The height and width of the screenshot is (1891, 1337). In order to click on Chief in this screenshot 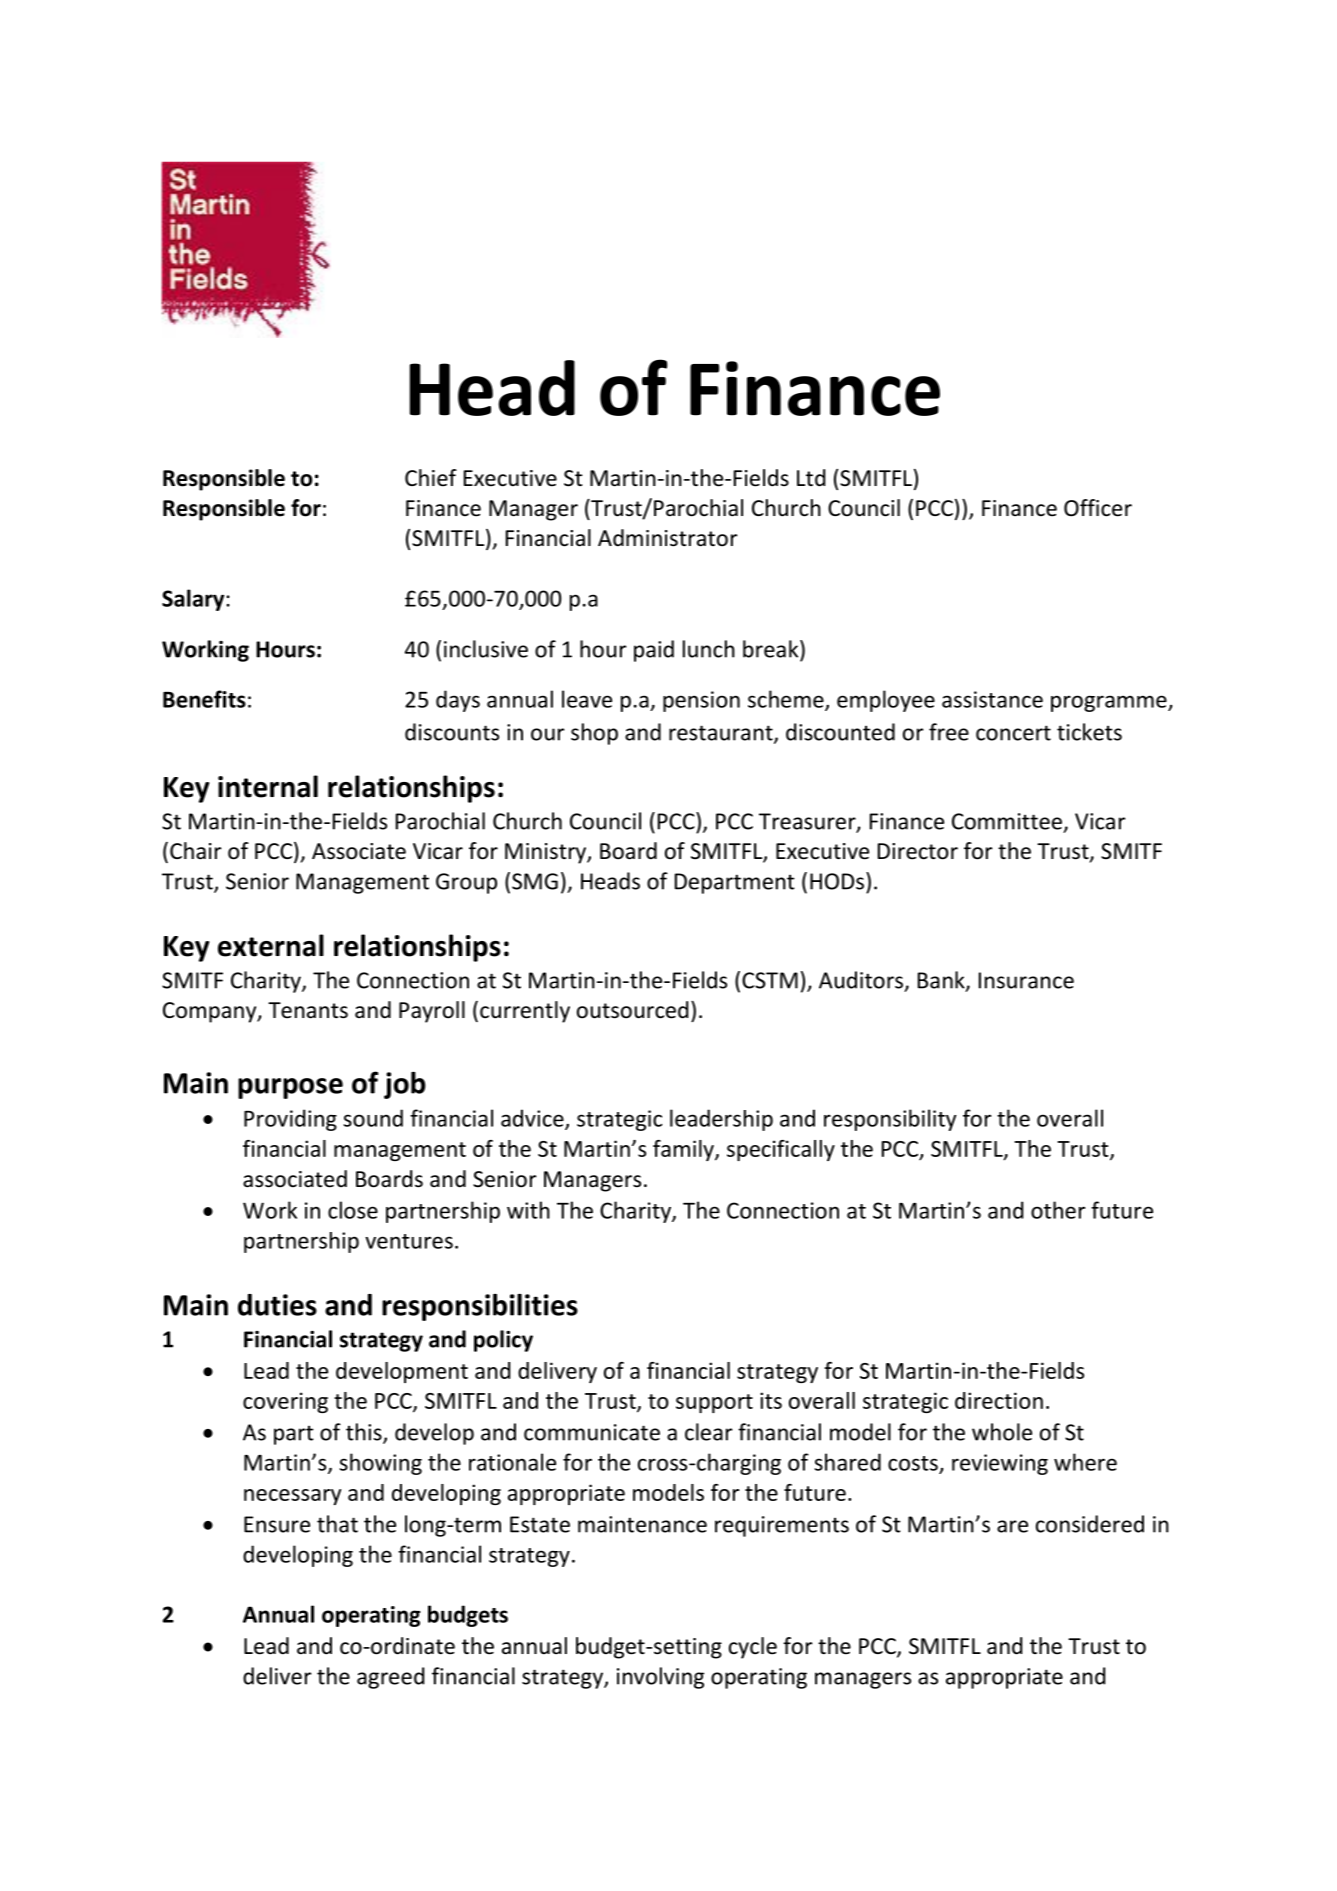, I will do `click(431, 478)`.
